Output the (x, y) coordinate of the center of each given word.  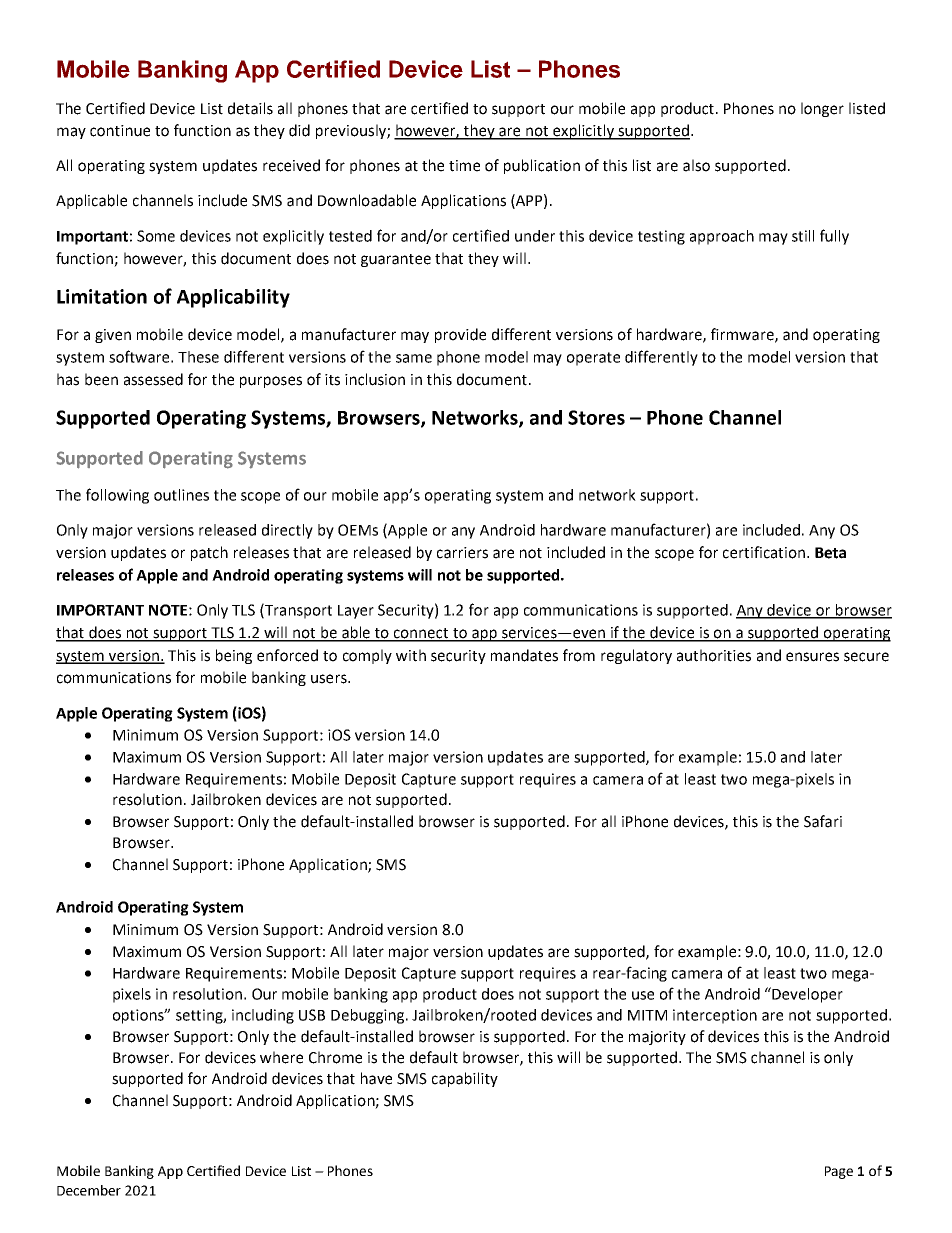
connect (421, 634)
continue (120, 131)
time (464, 166)
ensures (812, 657)
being (234, 656)
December (89, 1190)
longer (822, 109)
